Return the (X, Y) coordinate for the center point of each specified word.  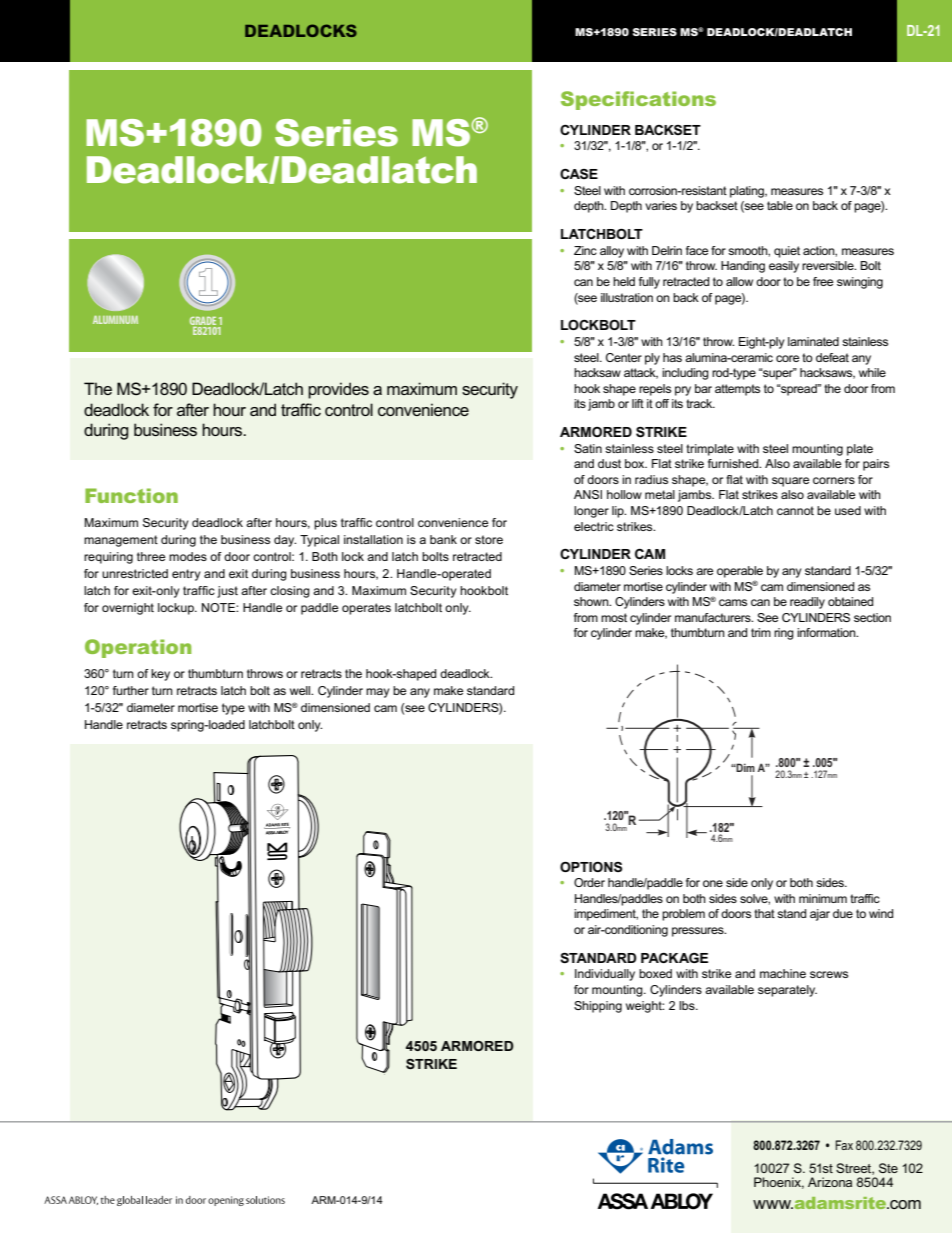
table (780, 205)
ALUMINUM (115, 320)
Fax (844, 1145)
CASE (579, 173)
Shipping (598, 1007)
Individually (605, 975)
